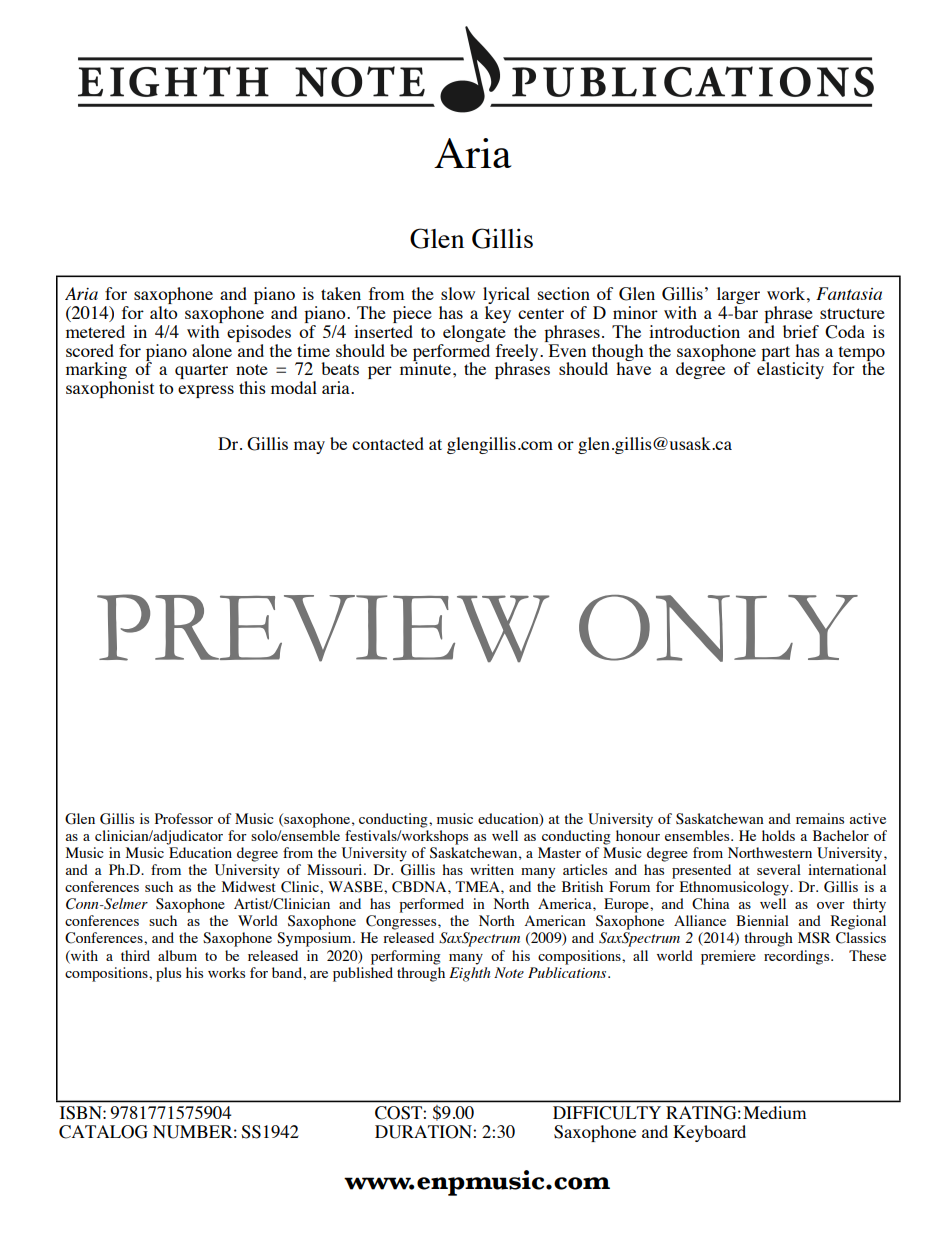 The width and height of the document is (952, 1233). Describe the element at coordinates (323, 628) in the document. I see `PREVIEW` at that location.
